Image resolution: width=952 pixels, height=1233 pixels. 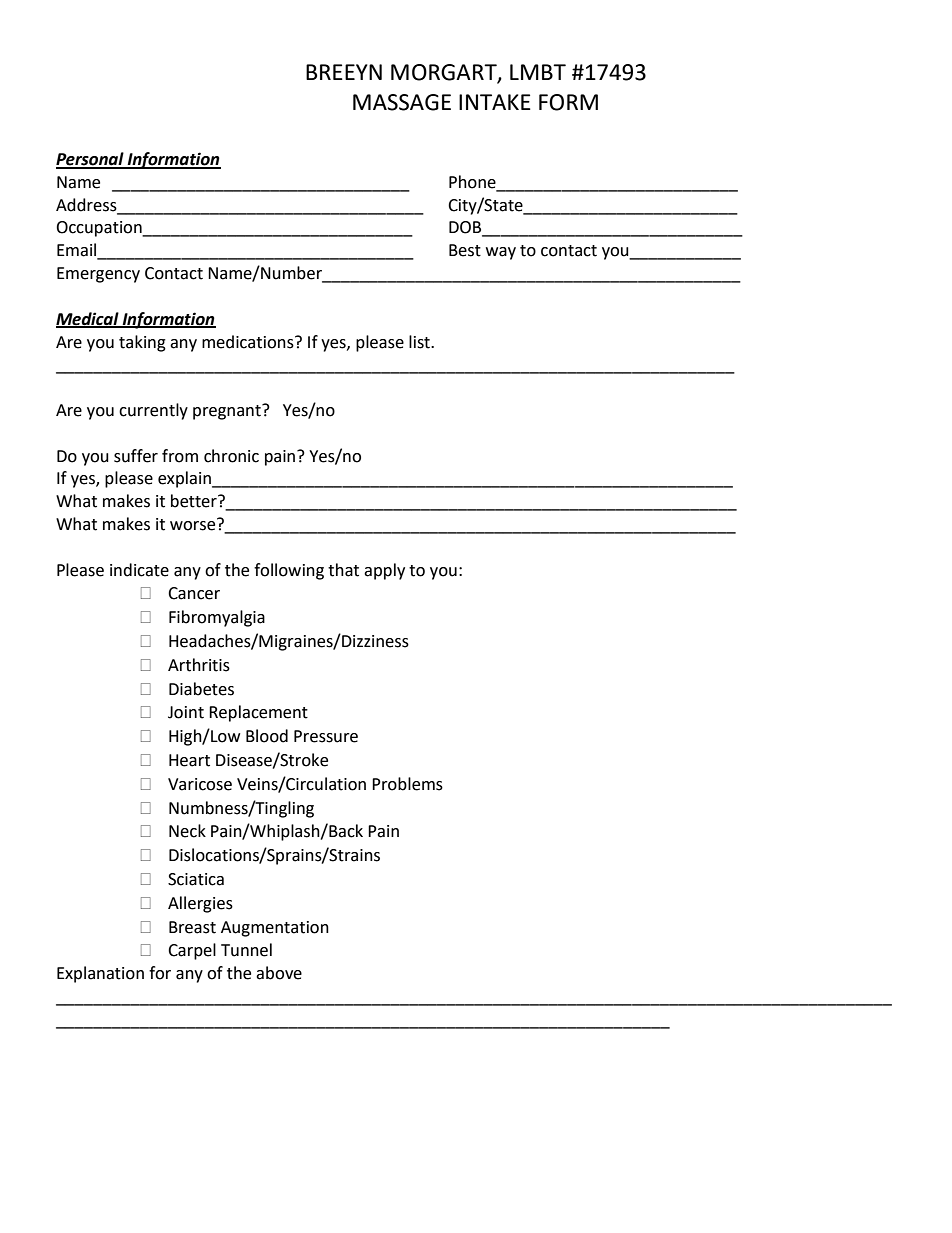 I want to click on MASSAGE, so click(x=402, y=102).
